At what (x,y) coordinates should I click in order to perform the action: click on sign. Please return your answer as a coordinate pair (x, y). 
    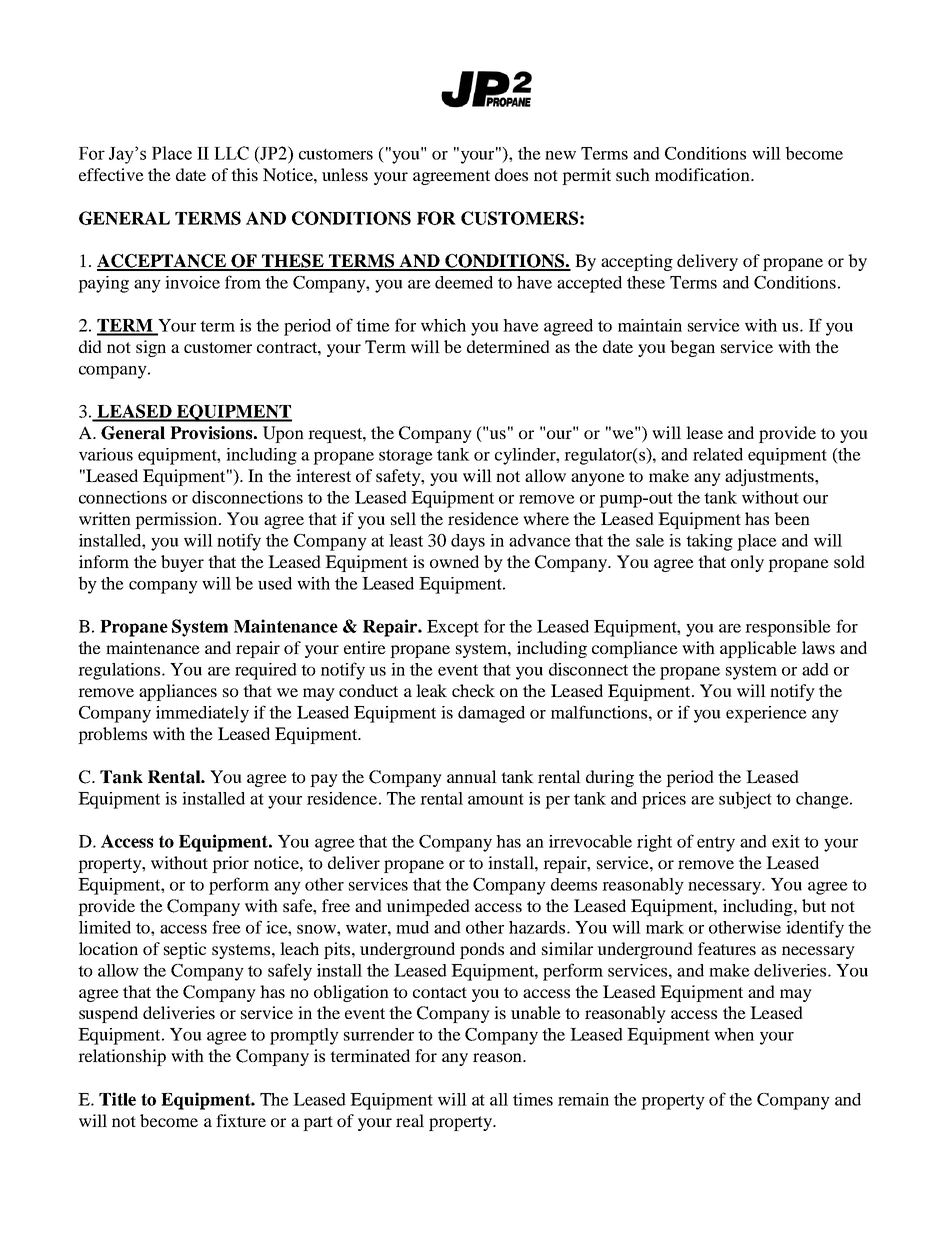
    Looking at the image, I should click on (151, 348).
